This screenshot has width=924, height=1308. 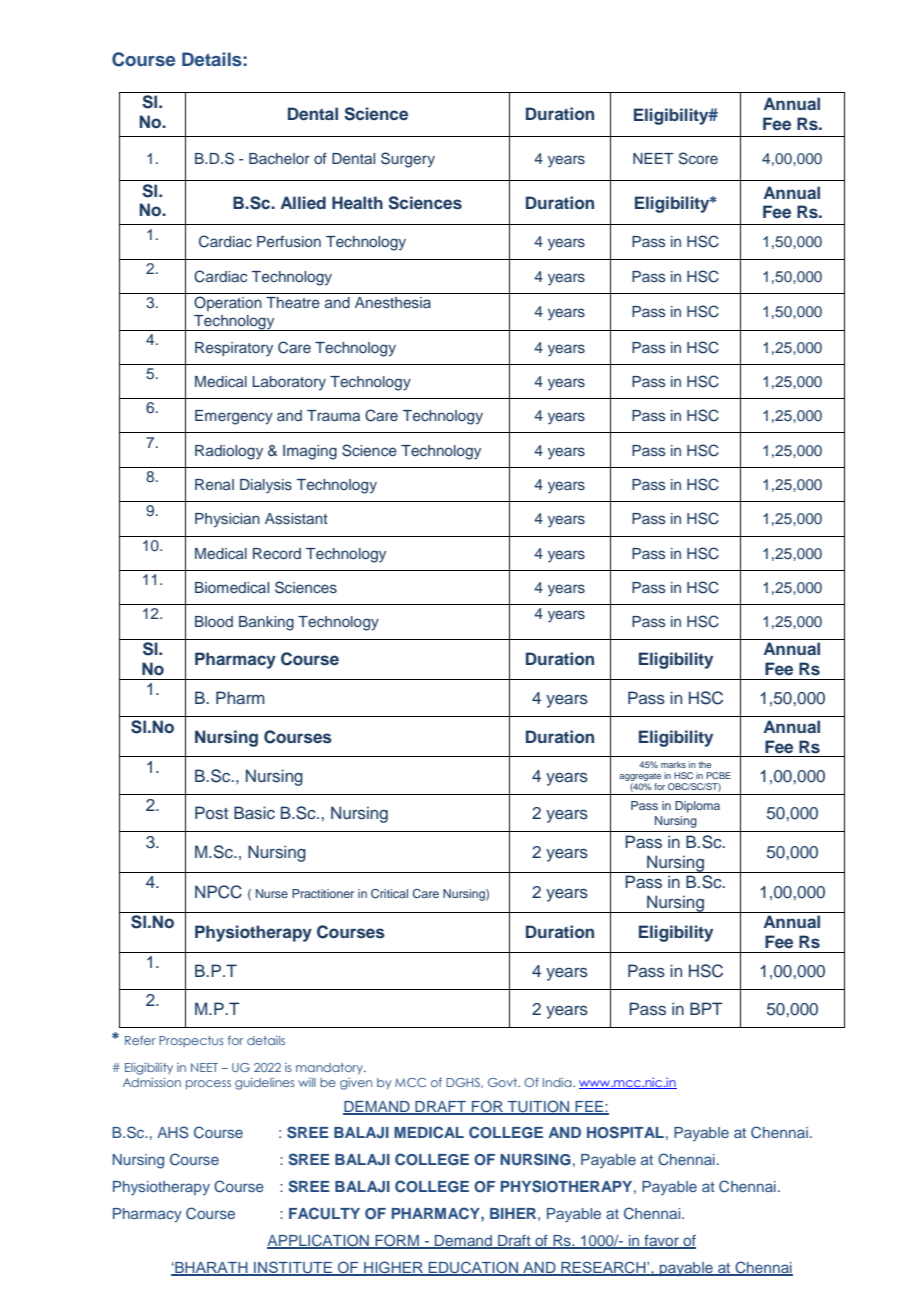 I want to click on Physician, so click(x=227, y=520).
